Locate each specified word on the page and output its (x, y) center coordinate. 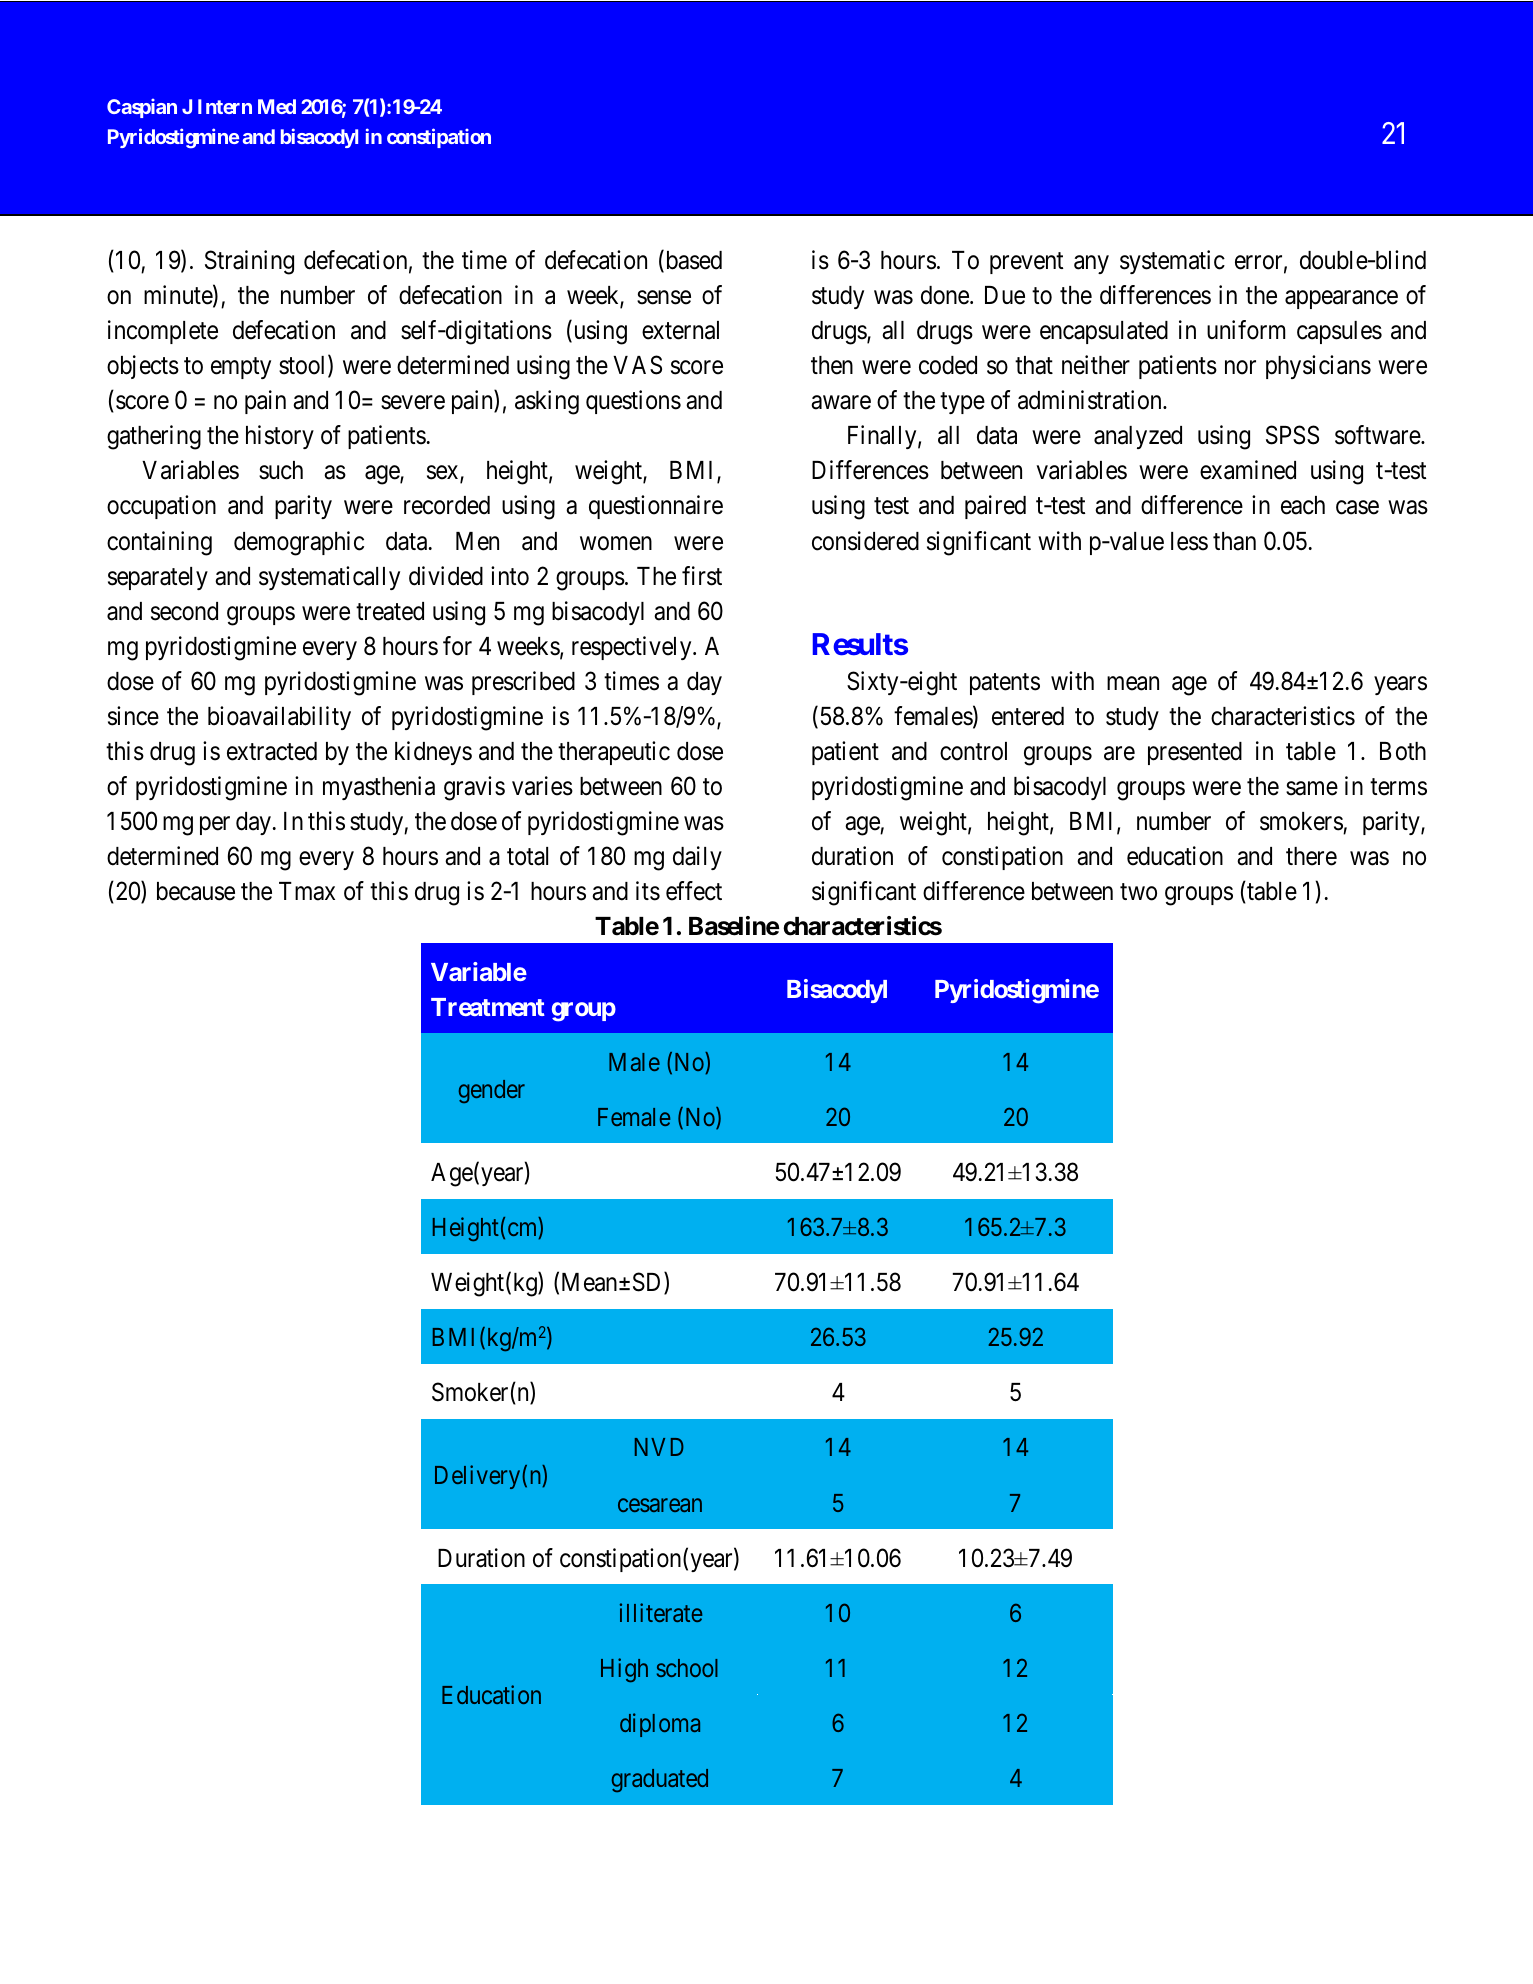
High (624, 1670)
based (692, 261)
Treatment (488, 1007)
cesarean (660, 1505)
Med (277, 106)
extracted (272, 751)
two (1138, 892)
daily (697, 858)
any (1091, 264)
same (1312, 789)
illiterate (661, 1612)
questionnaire (656, 507)
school (687, 1668)
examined (1248, 470)
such (281, 470)
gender (492, 1091)
